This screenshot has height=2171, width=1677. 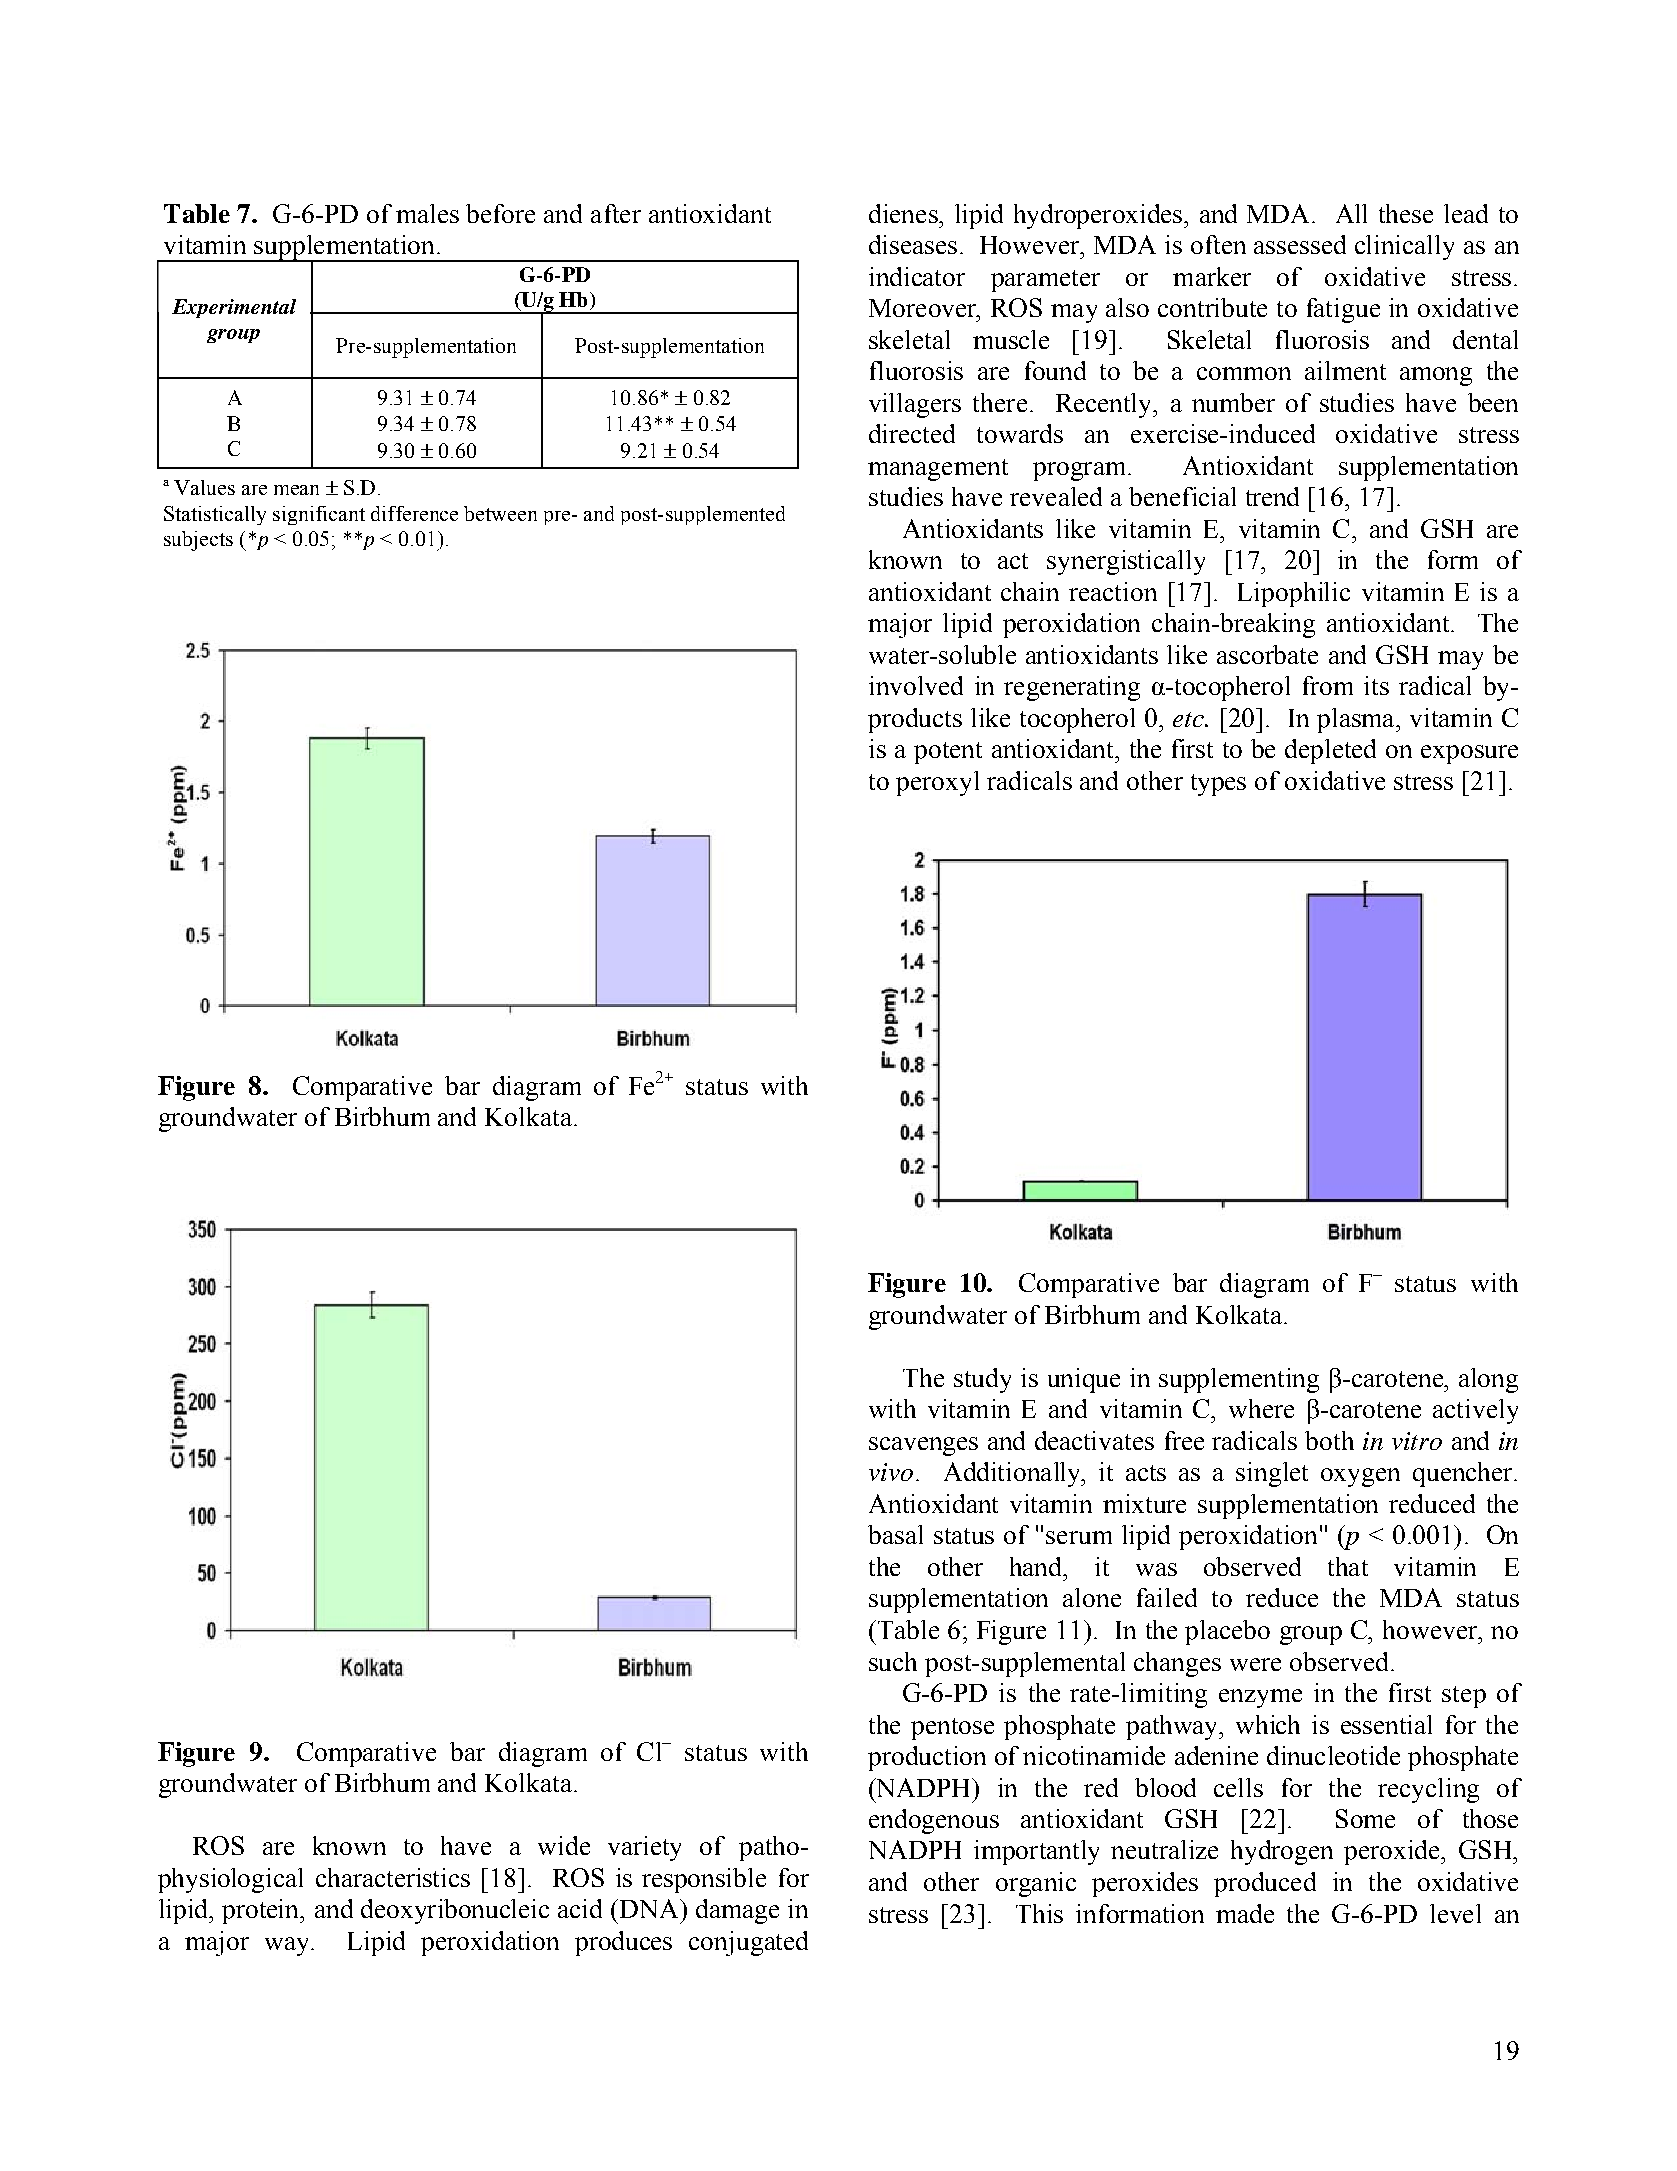 What do you see at coordinates (198, 541) in the screenshot?
I see `subjects` at bounding box center [198, 541].
